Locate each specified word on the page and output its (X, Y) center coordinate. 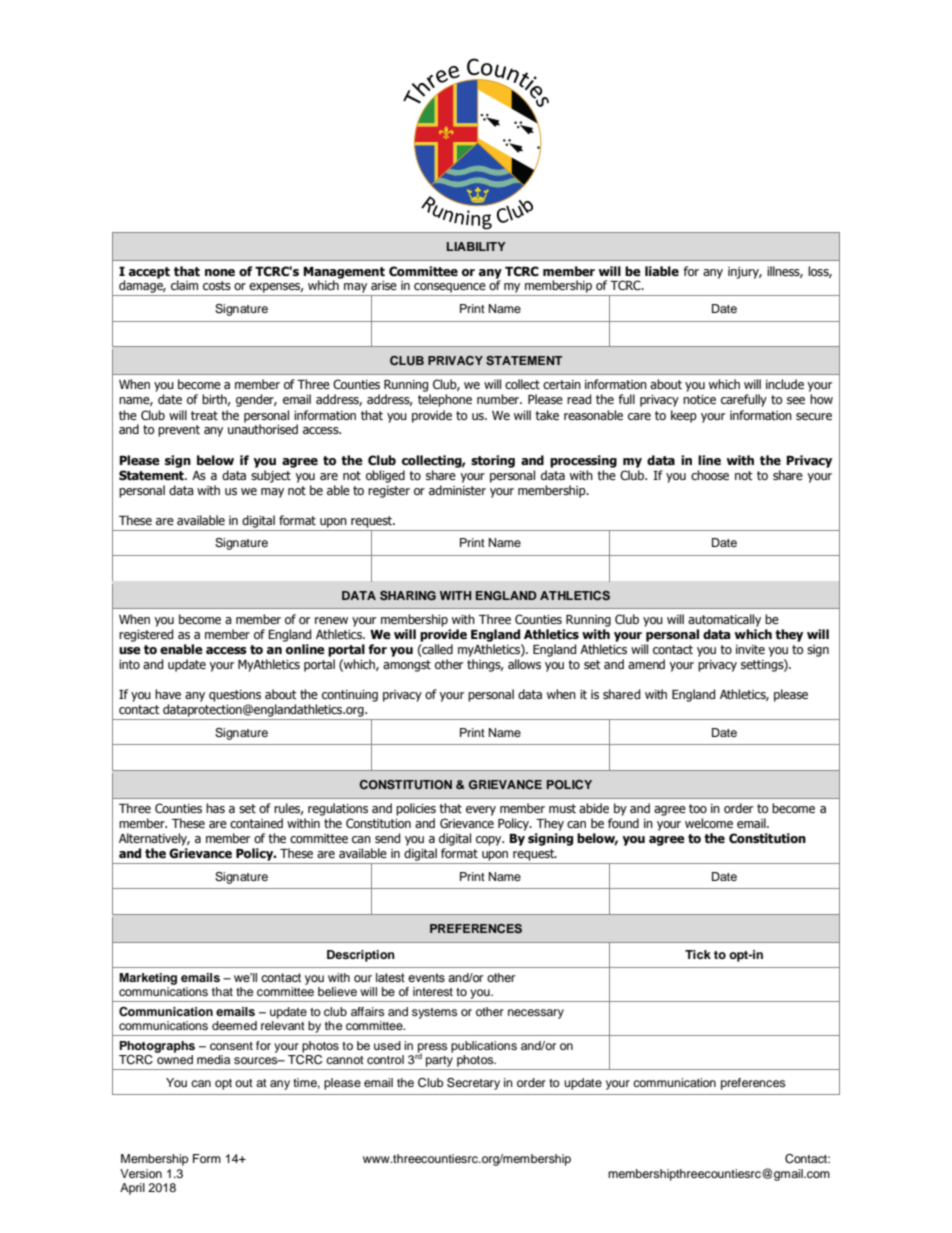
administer (457, 490)
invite (750, 649)
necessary (536, 1014)
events (426, 977)
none (220, 272)
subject (271, 476)
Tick (698, 954)
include (785, 384)
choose (710, 475)
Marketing (148, 979)
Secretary (473, 1084)
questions (235, 696)
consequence (450, 288)
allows (524, 664)
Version (141, 1173)
